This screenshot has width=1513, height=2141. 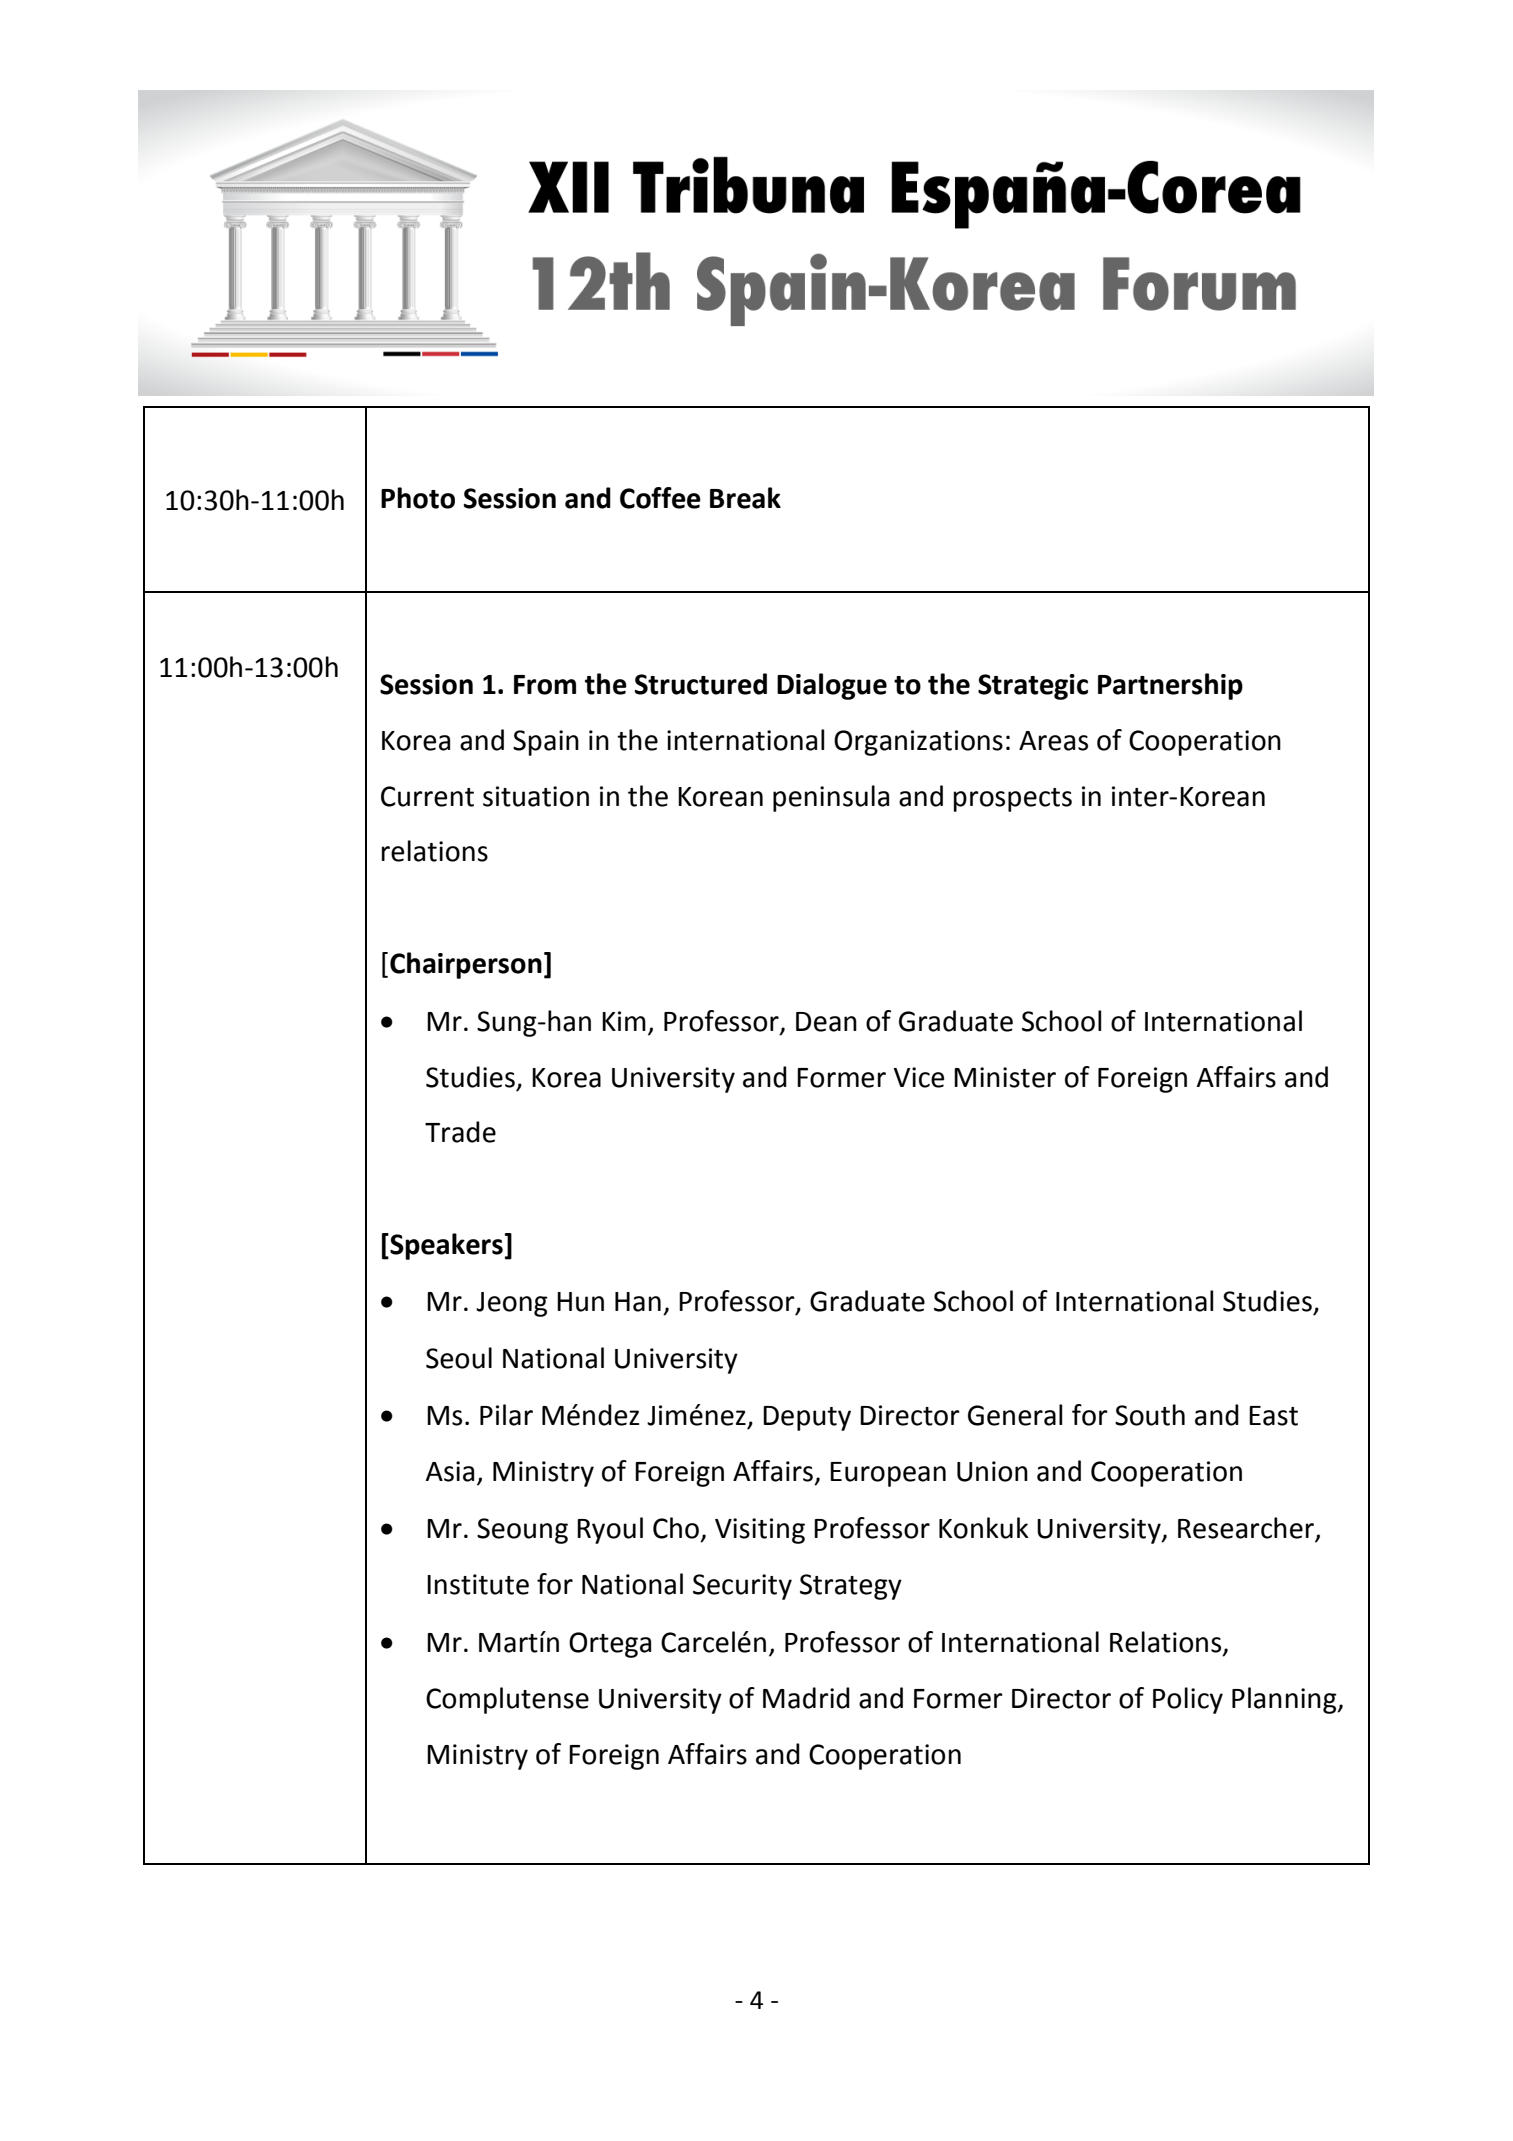 I want to click on Photo, so click(x=418, y=498).
